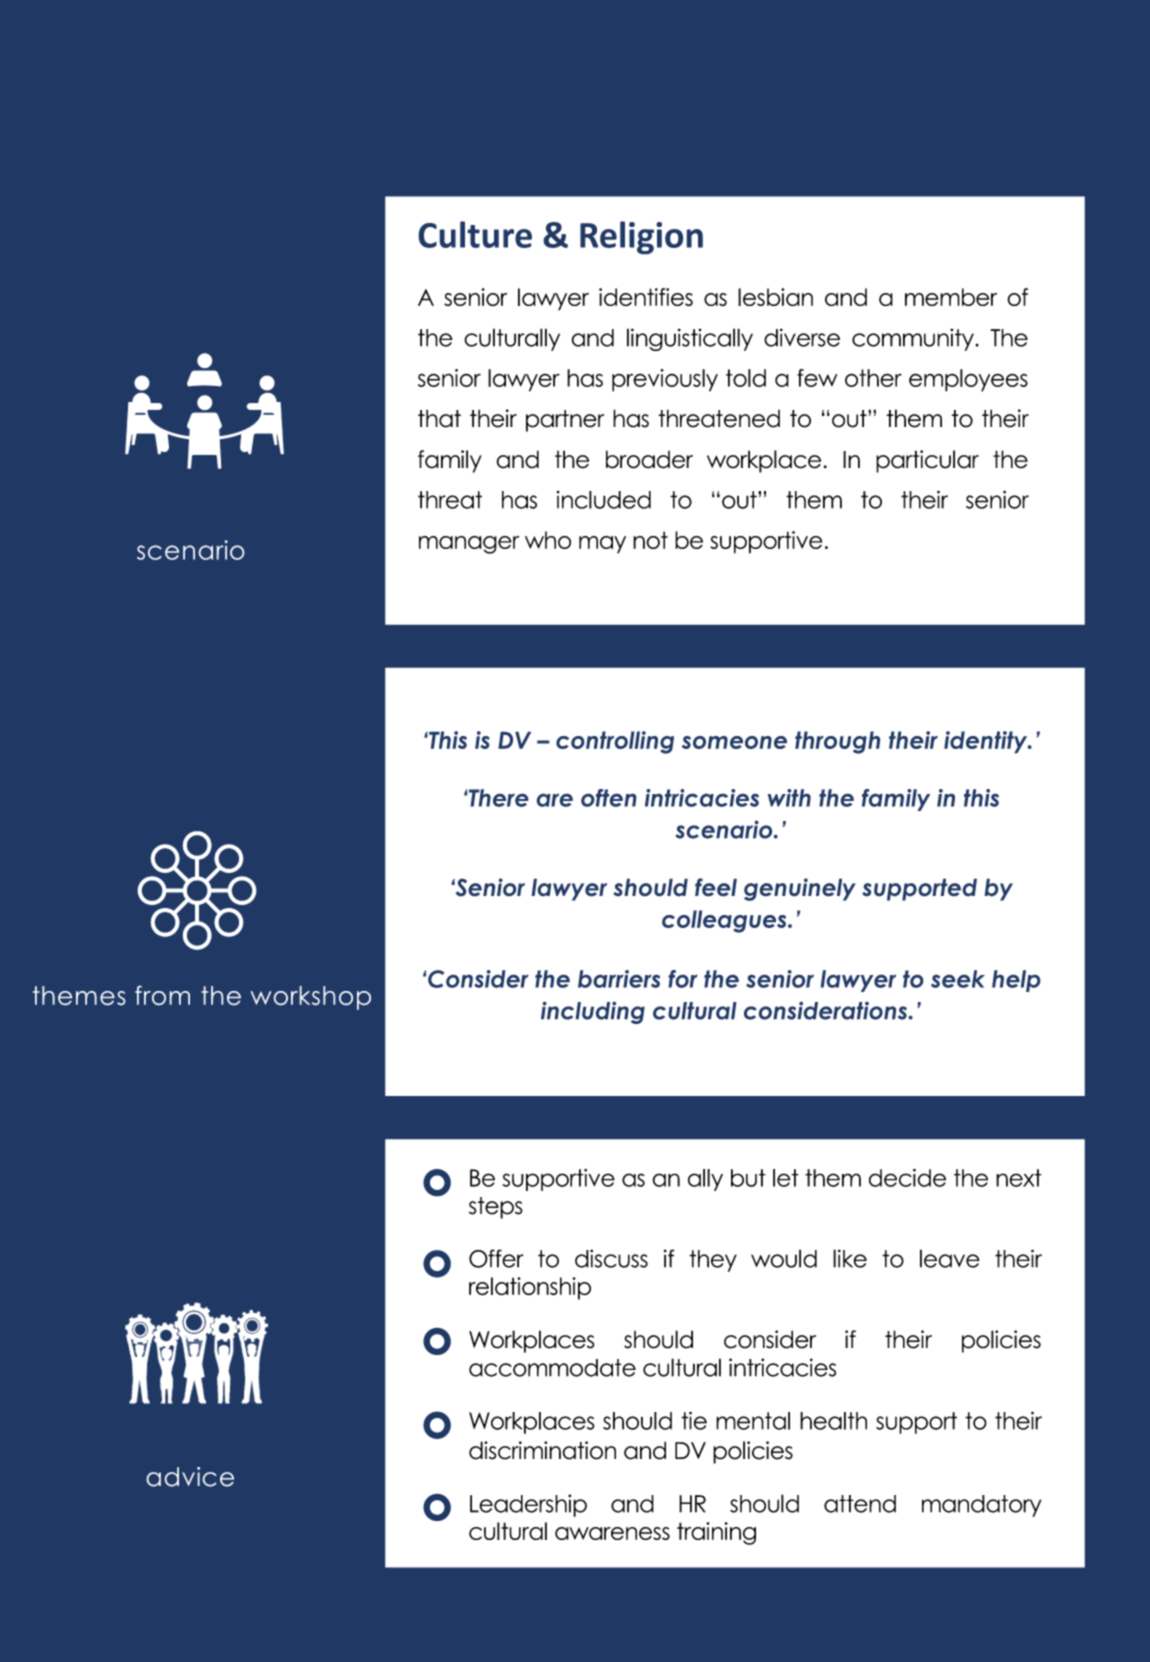 The height and width of the screenshot is (1662, 1150). I want to click on seek, so click(958, 979).
